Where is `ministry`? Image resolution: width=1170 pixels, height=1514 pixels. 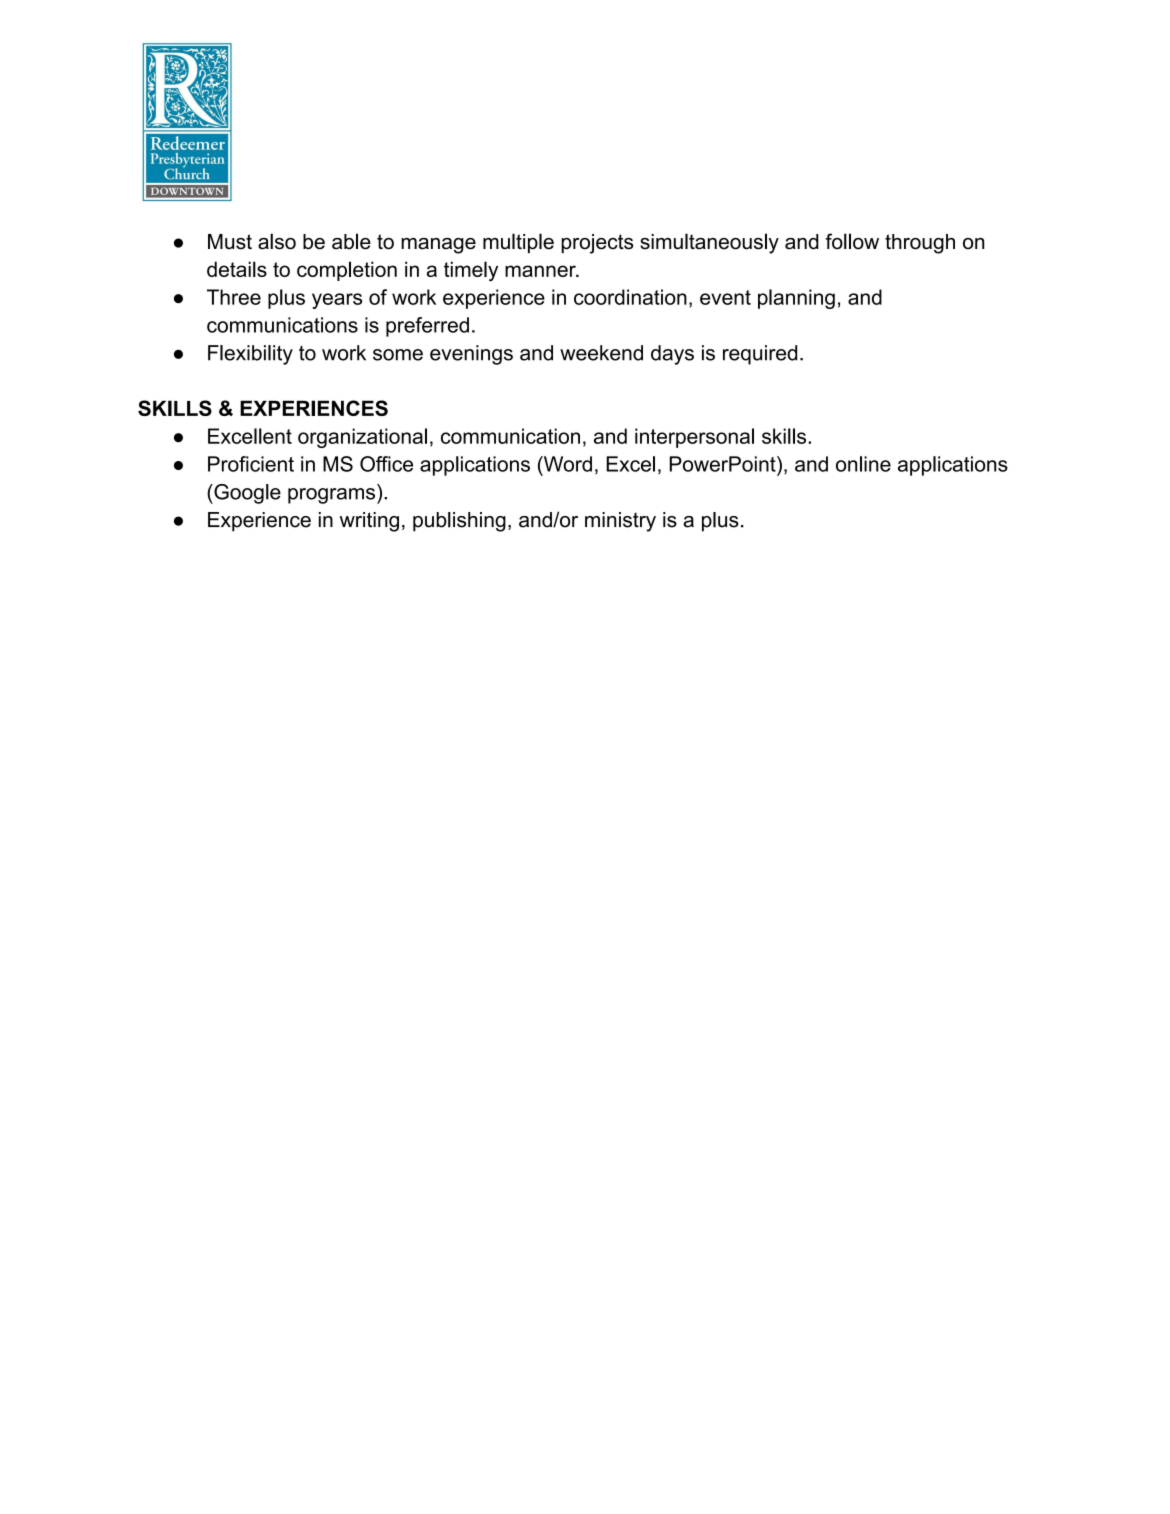
ministry is located at coordinates (620, 522).
